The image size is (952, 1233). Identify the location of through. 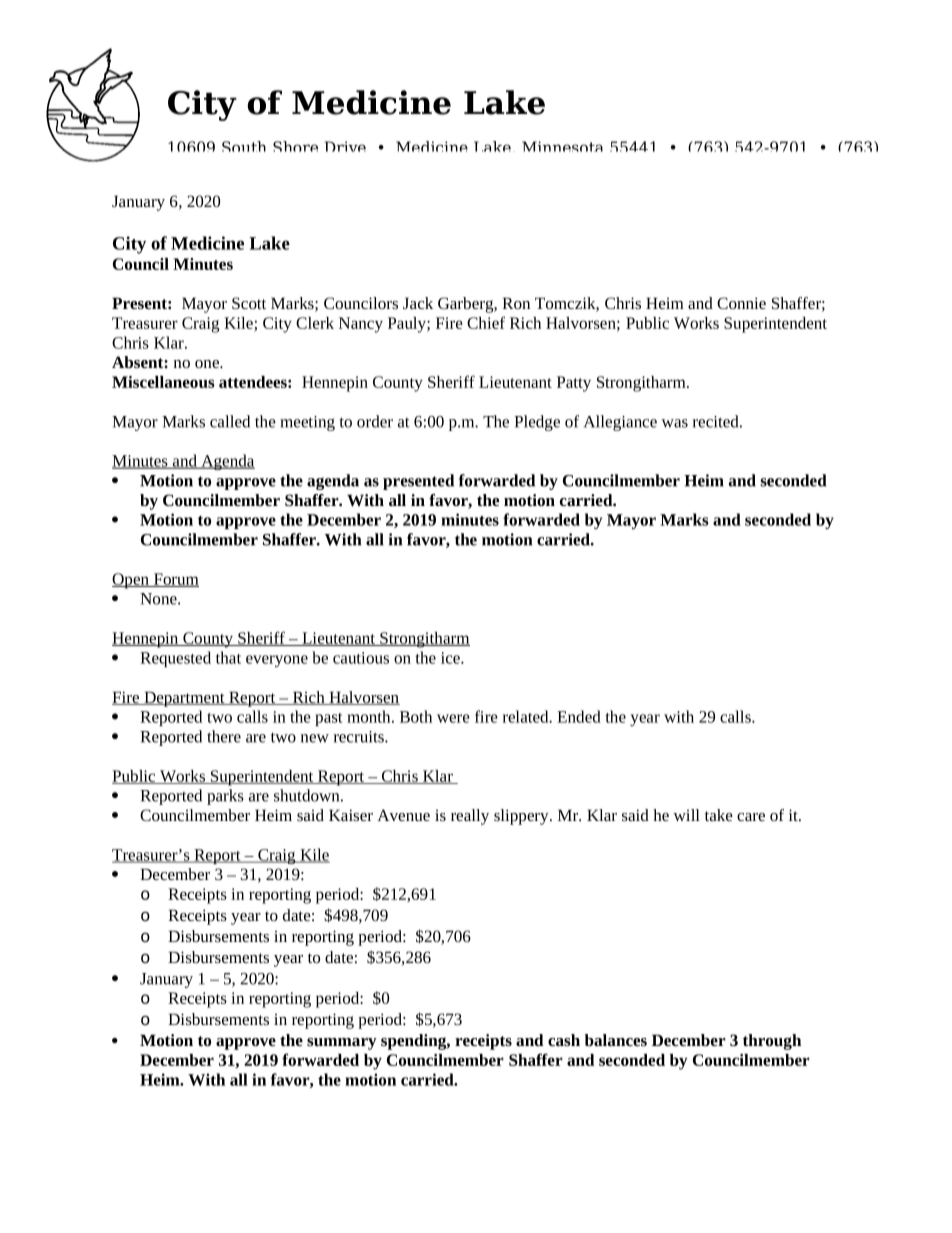
(772, 1042).
